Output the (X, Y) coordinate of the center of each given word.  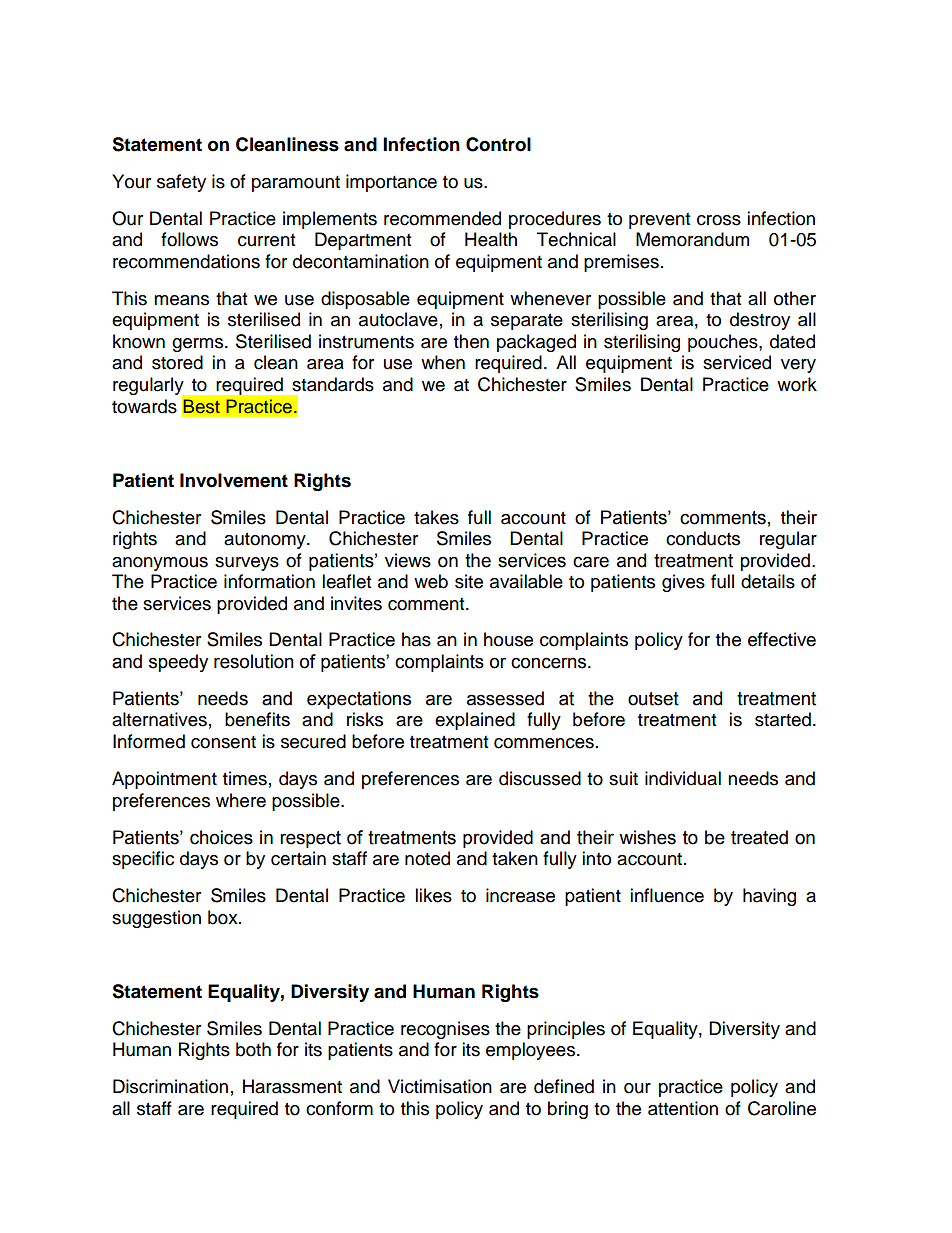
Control (498, 144)
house (508, 639)
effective (782, 639)
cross (719, 220)
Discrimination (170, 1086)
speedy (178, 663)
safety (181, 183)
